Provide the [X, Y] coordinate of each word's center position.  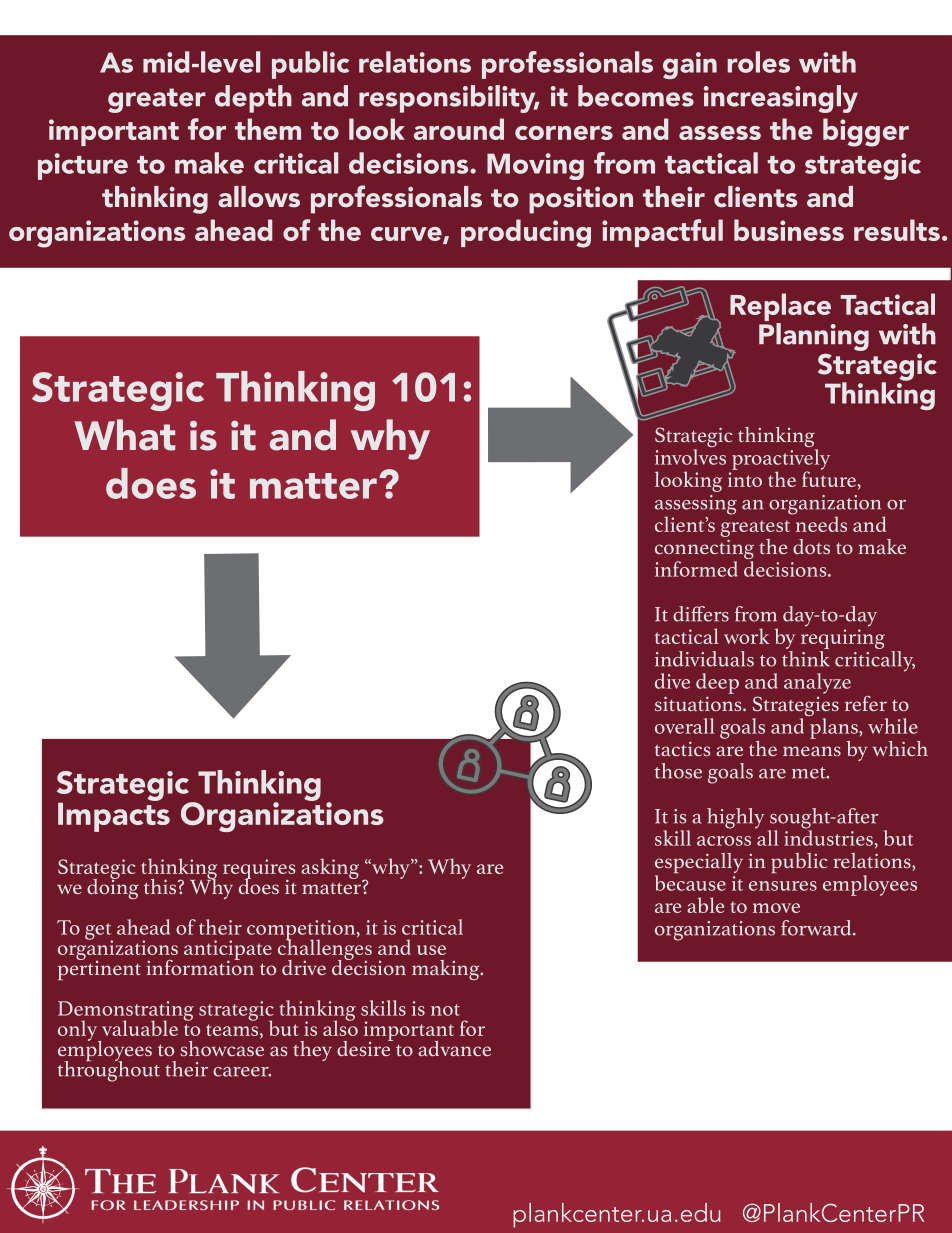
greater [157, 100]
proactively [781, 460]
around [459, 129]
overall [685, 726]
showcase [222, 1047]
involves [690, 457]
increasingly [781, 99]
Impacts [114, 816]
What [125, 435]
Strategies [795, 707]
